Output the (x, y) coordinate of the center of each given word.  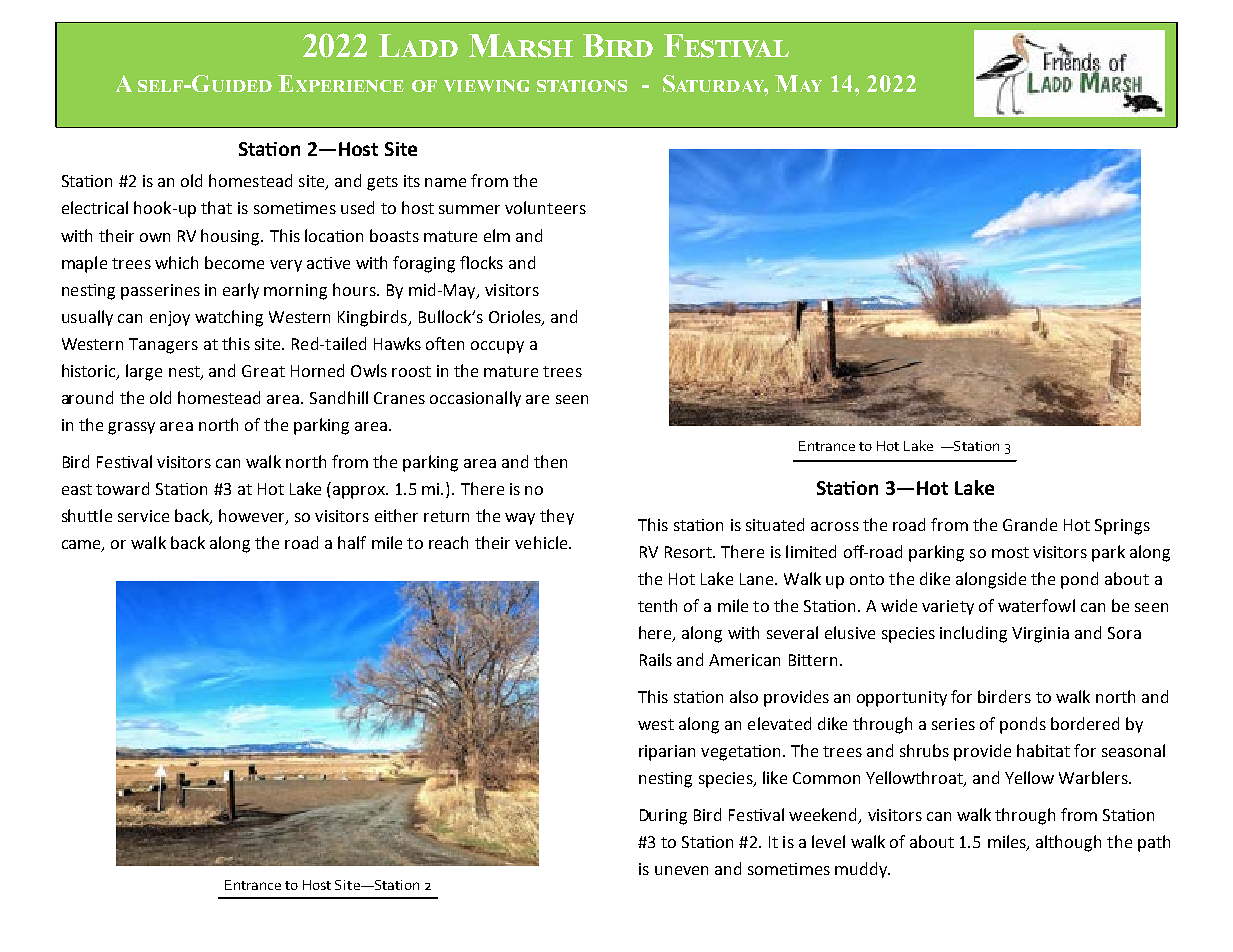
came (82, 546)
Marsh (521, 46)
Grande (1030, 524)
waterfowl (1036, 605)
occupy (497, 347)
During (663, 817)
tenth (657, 605)
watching (229, 318)
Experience (341, 83)
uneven (681, 870)
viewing (486, 86)
